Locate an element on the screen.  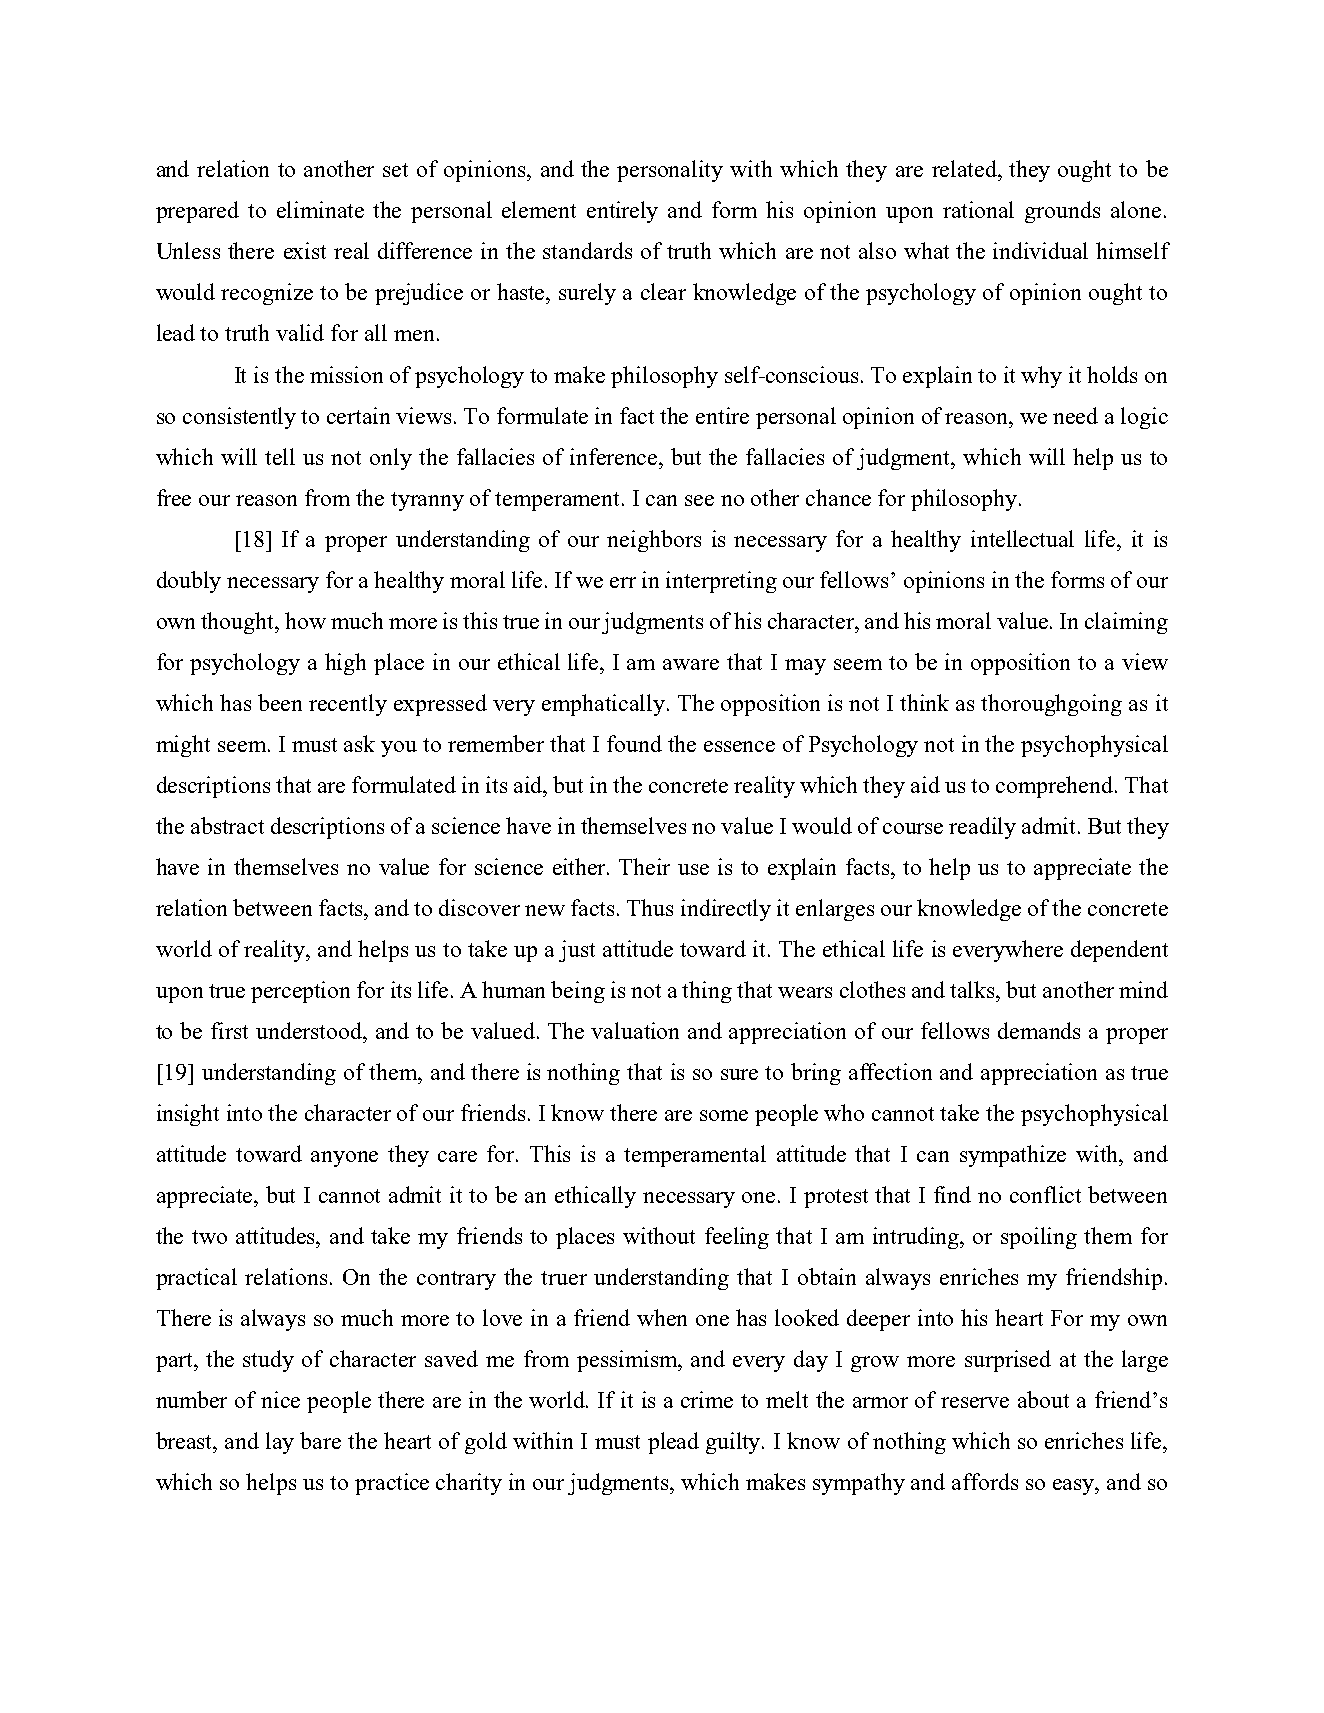
lay is located at coordinates (280, 1443).
